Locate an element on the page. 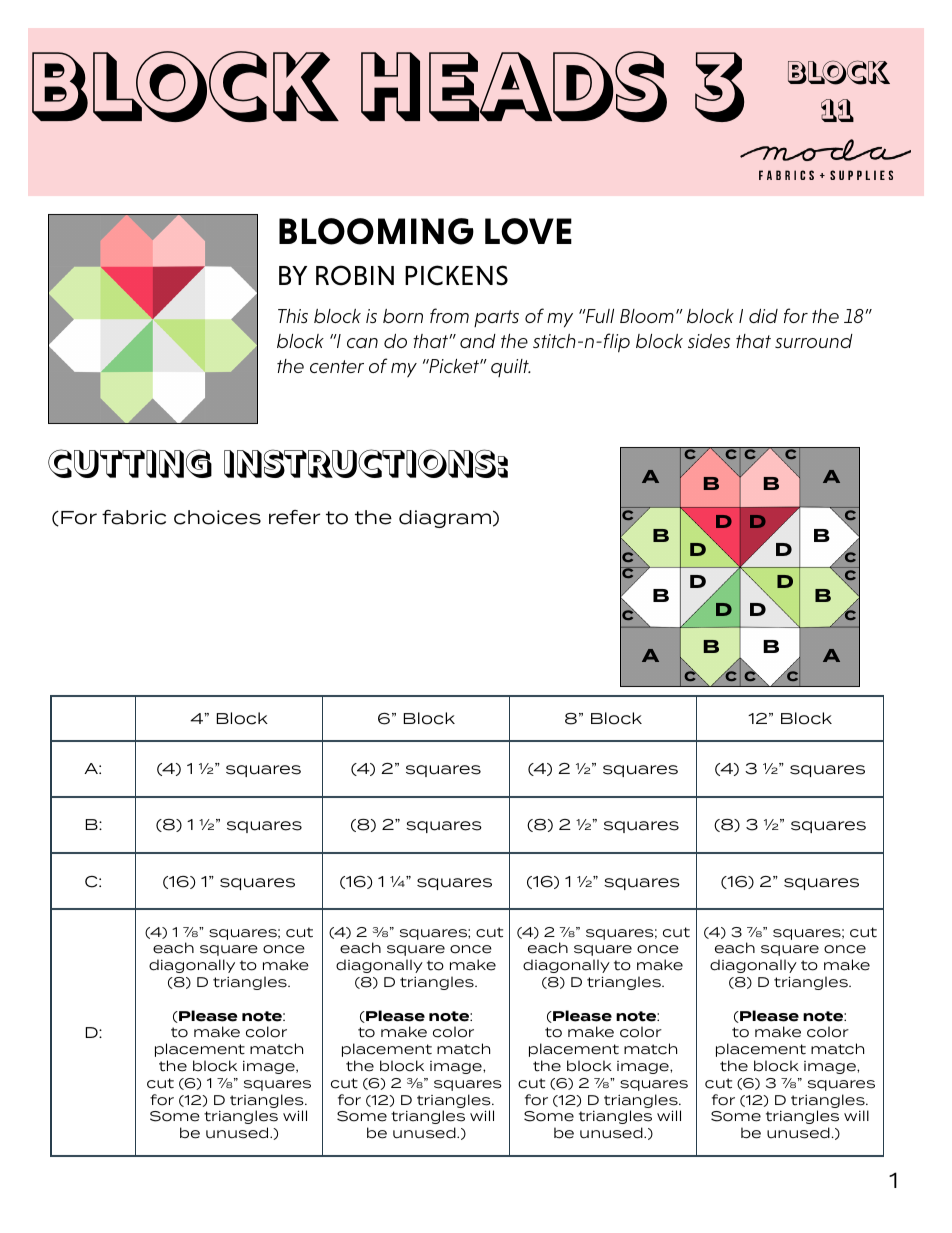 This document has width=952, height=1233. center is located at coordinates (337, 366).
